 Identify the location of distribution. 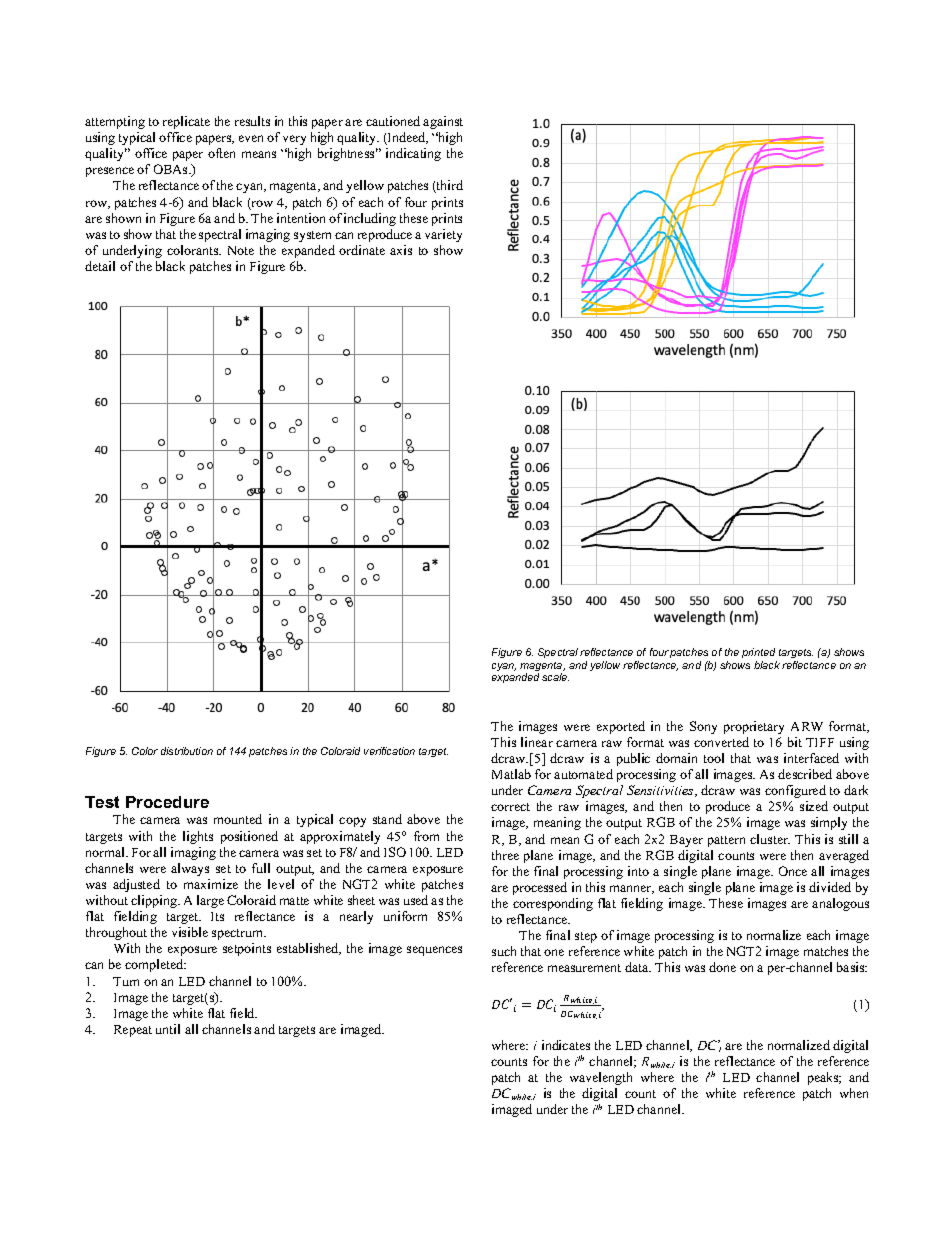
(187, 751).
